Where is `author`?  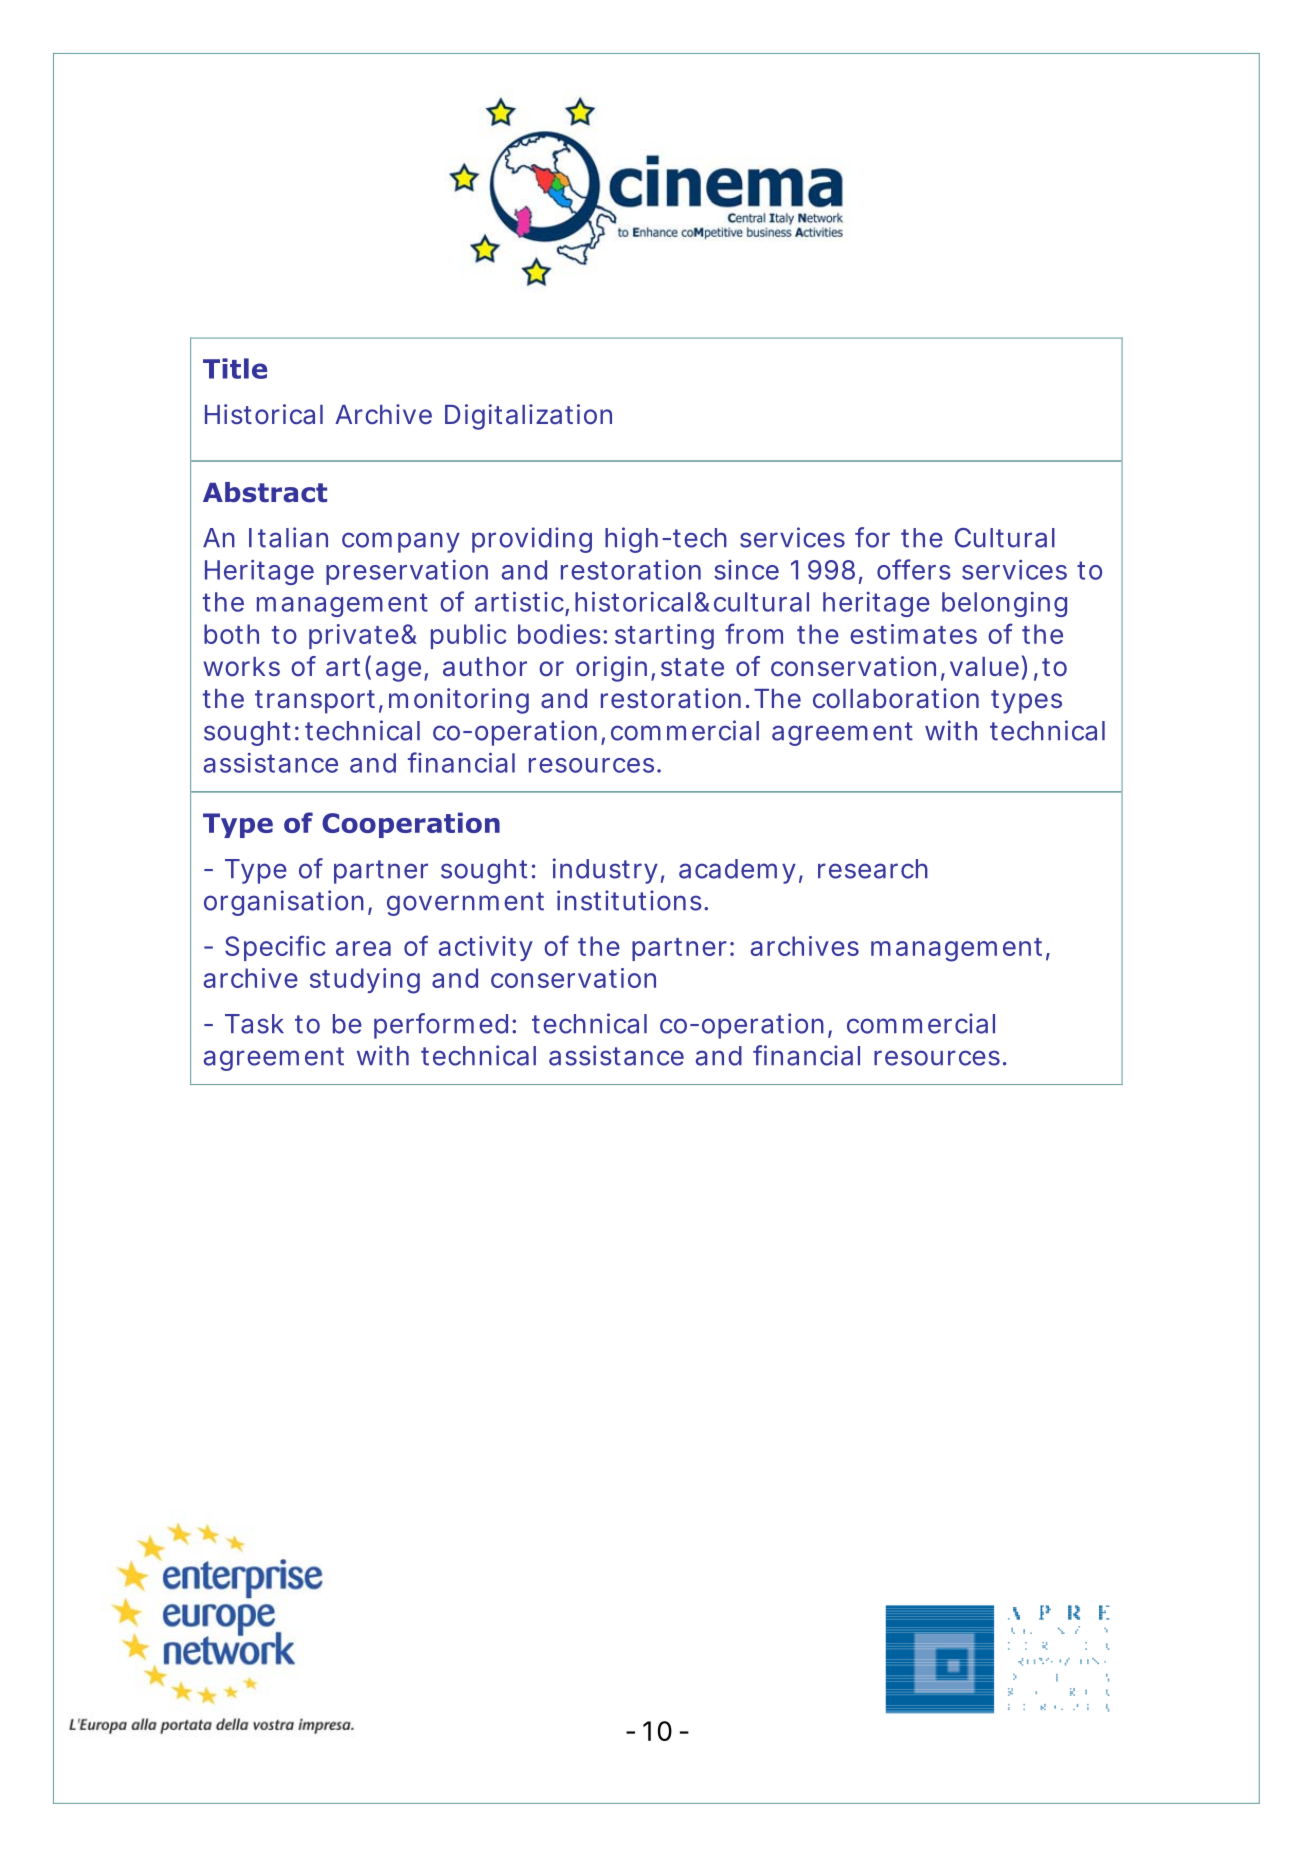 author is located at coordinates (485, 667).
